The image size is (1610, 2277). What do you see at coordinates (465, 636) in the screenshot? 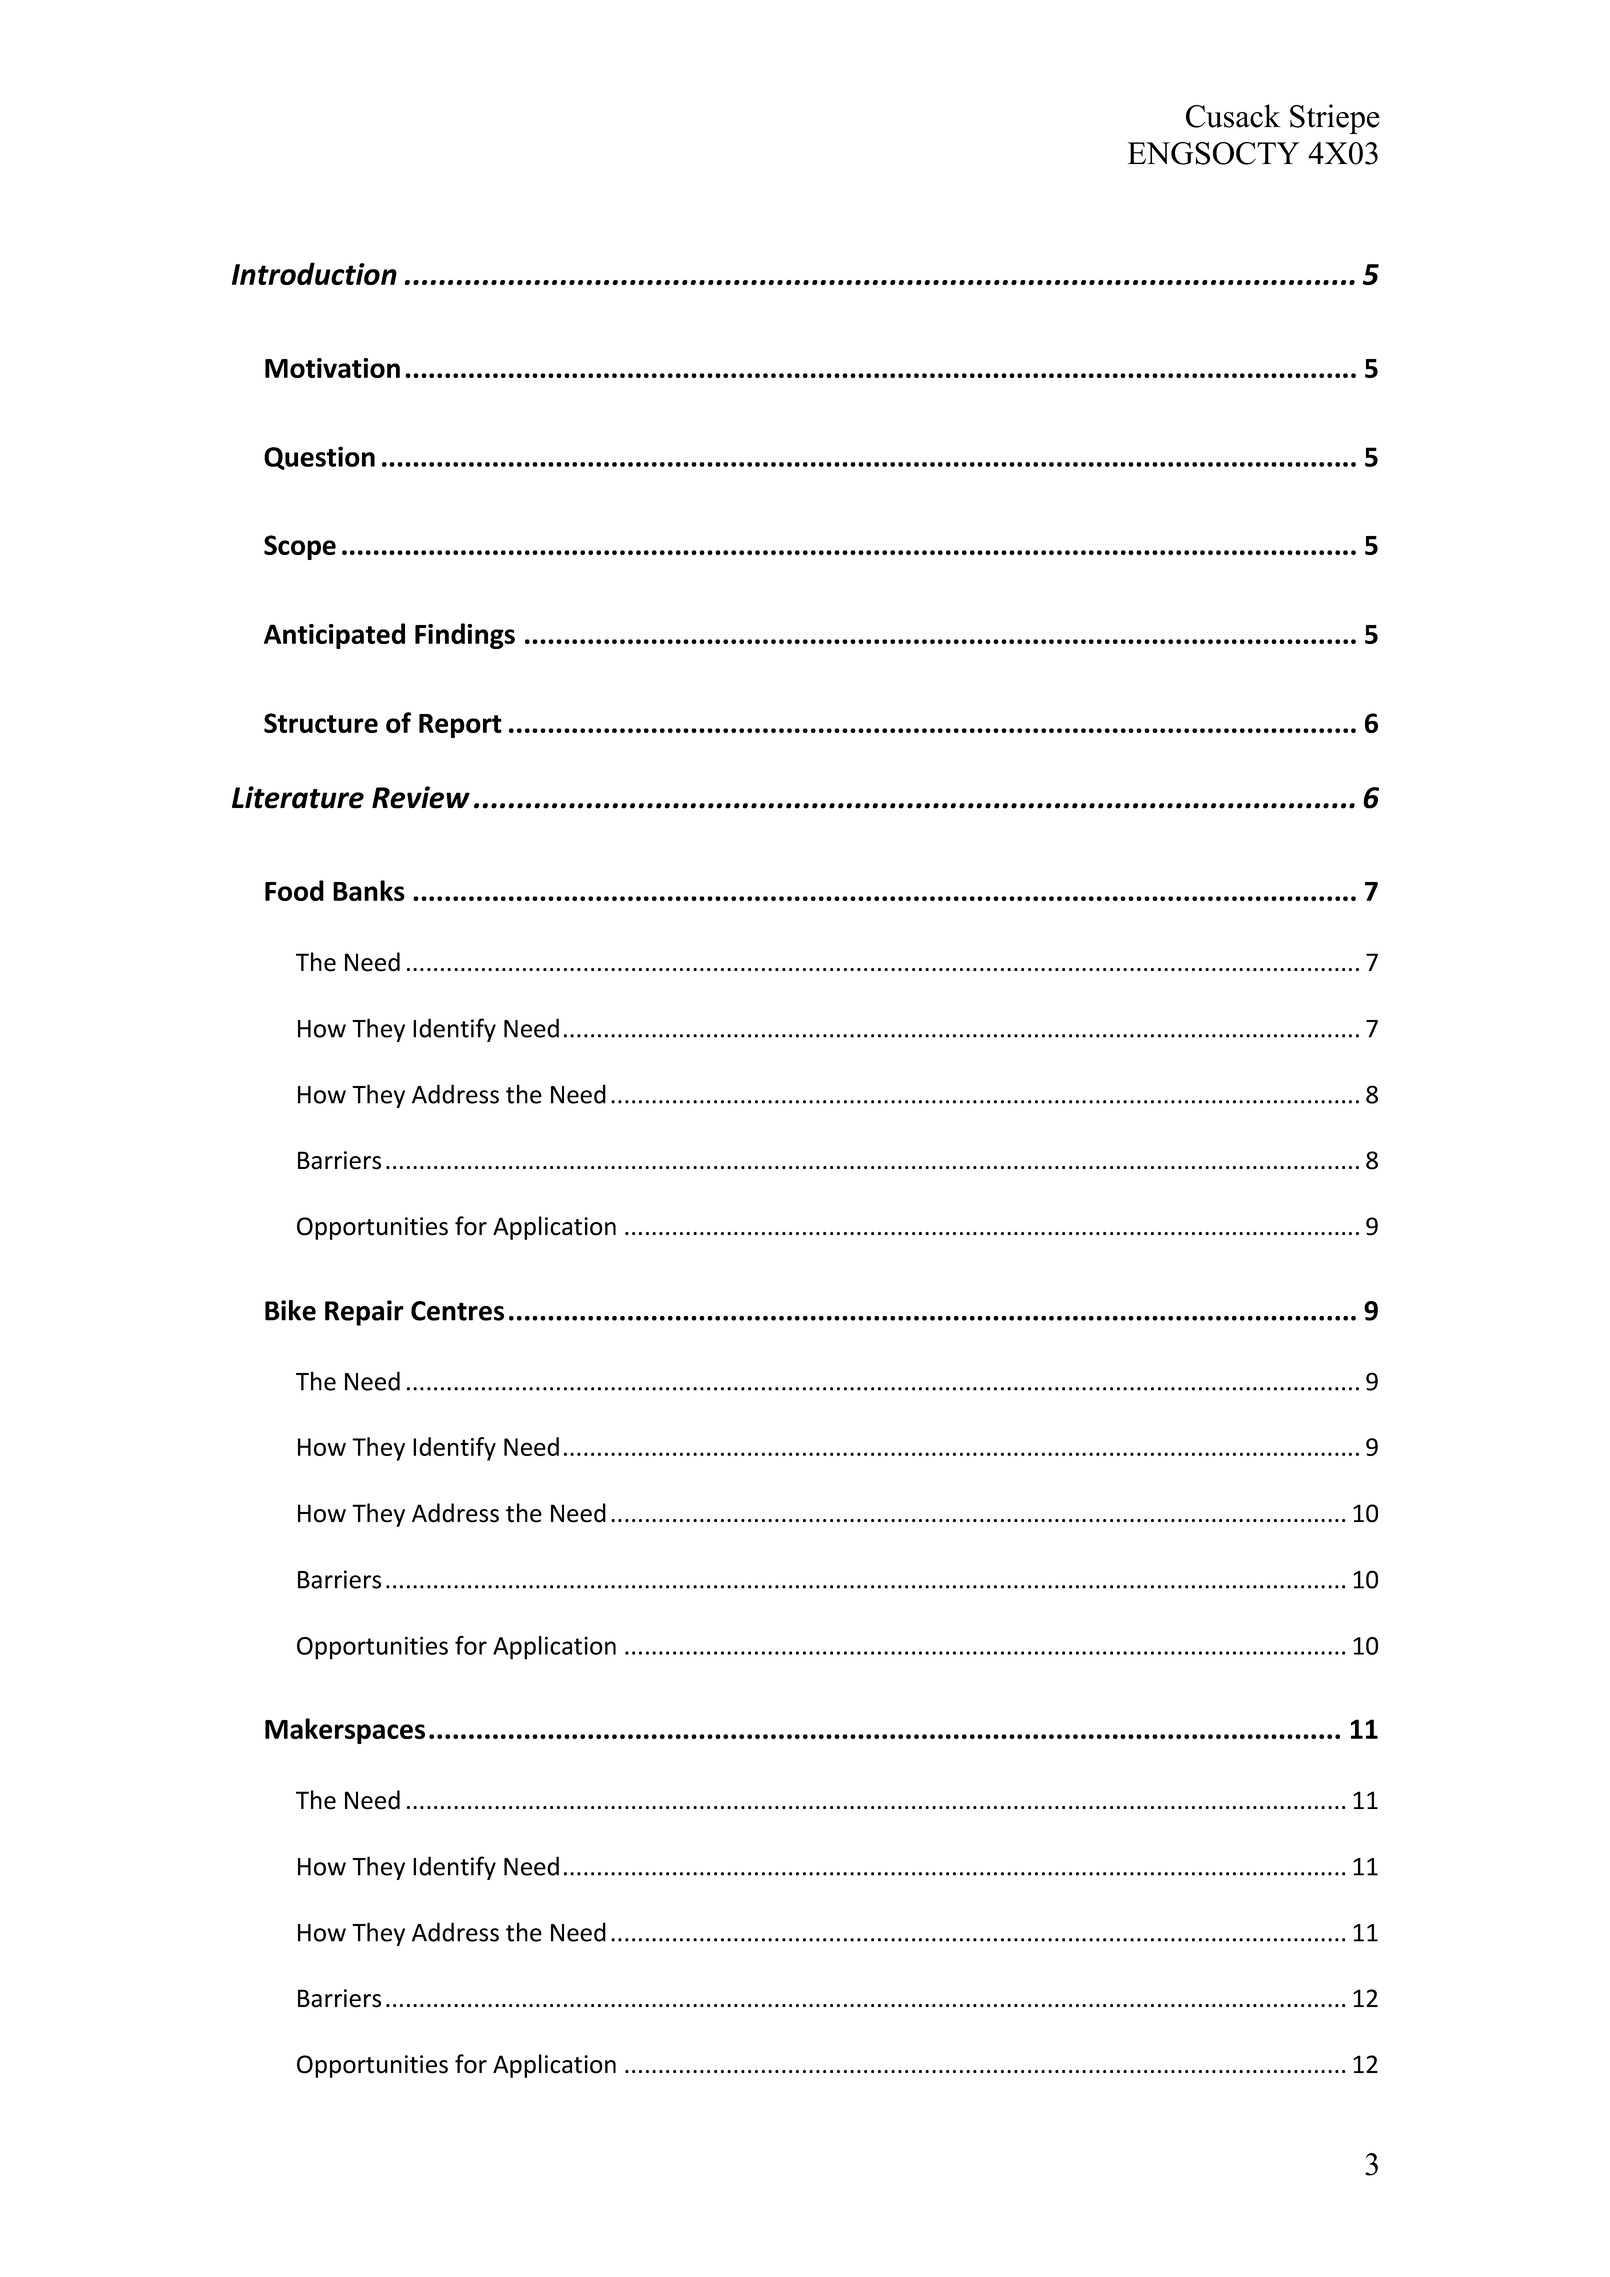
I see `Findings` at bounding box center [465, 636].
